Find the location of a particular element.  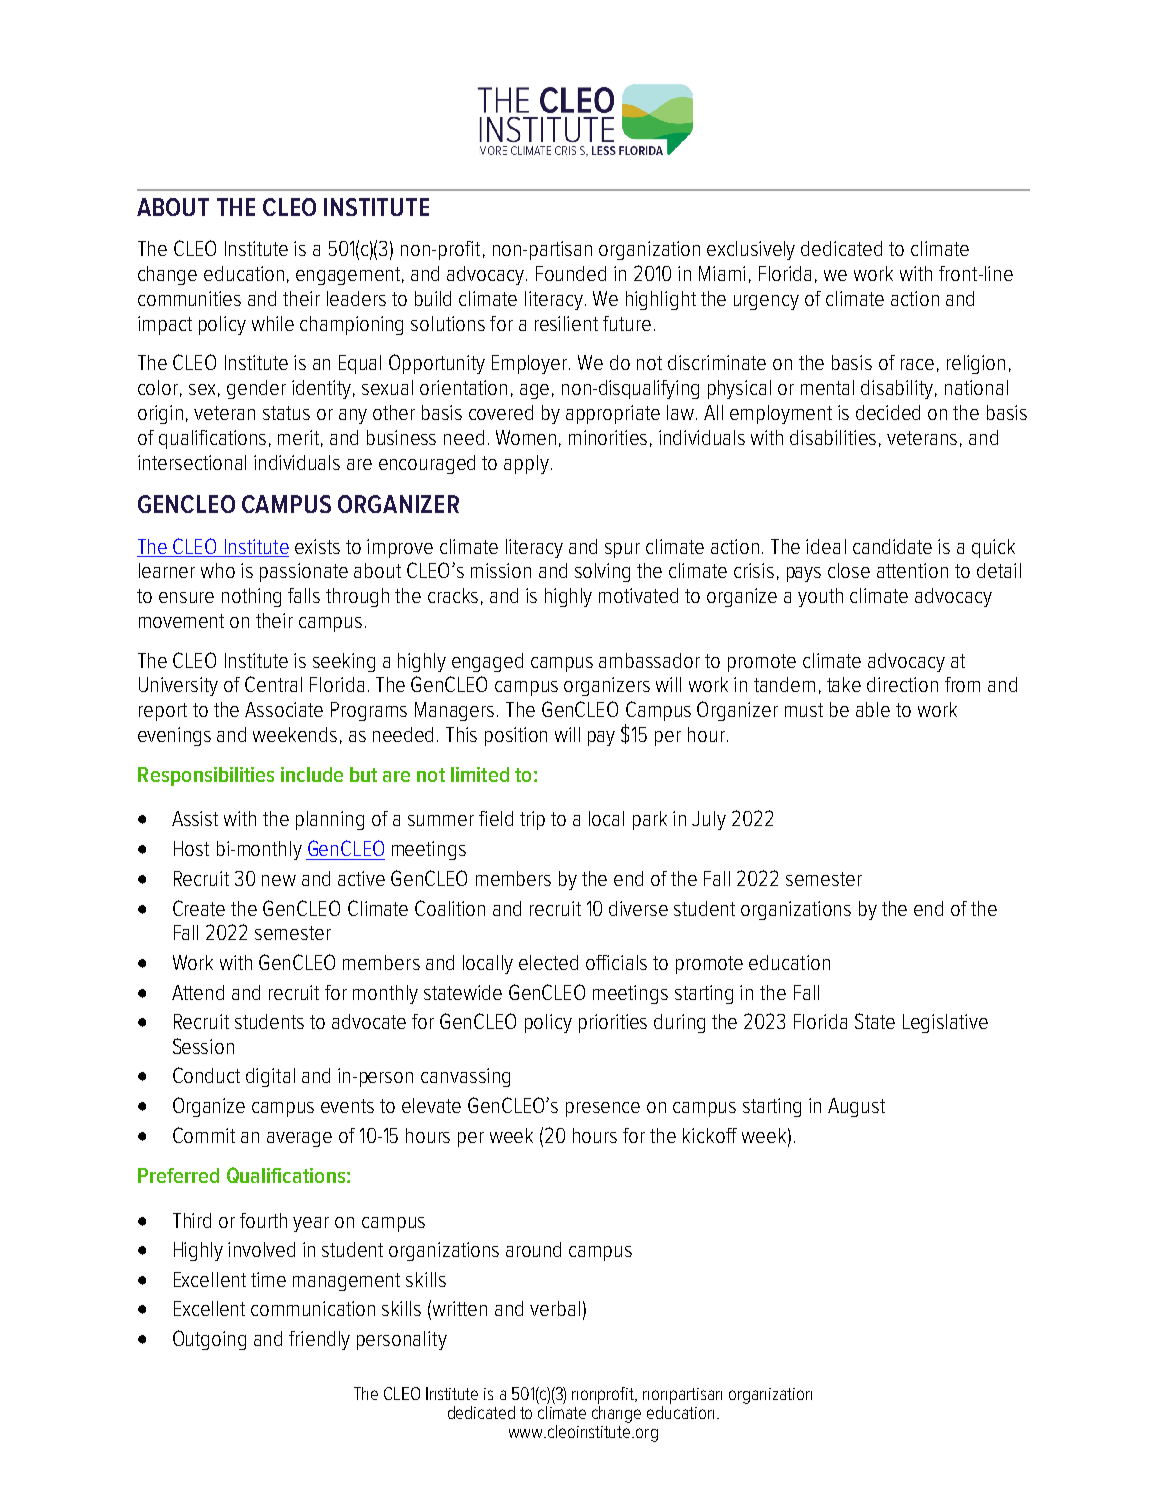

digital is located at coordinates (270, 1077).
